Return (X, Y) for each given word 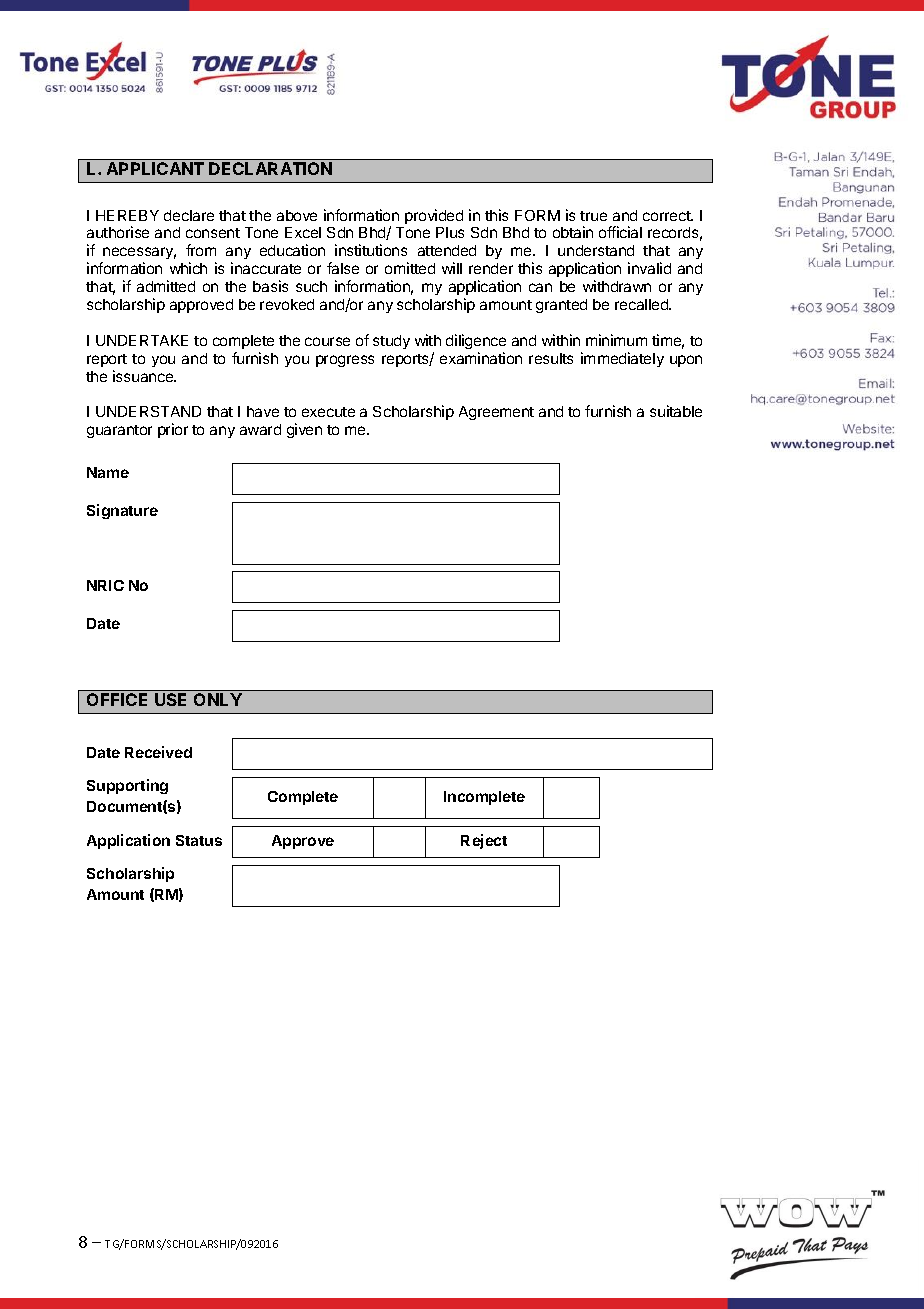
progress (345, 361)
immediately (622, 359)
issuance (144, 376)
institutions (371, 250)
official (620, 232)
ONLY (218, 699)
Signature (122, 511)
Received (158, 752)
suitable (676, 411)
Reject (484, 841)
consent (213, 233)
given (304, 430)
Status (199, 840)
